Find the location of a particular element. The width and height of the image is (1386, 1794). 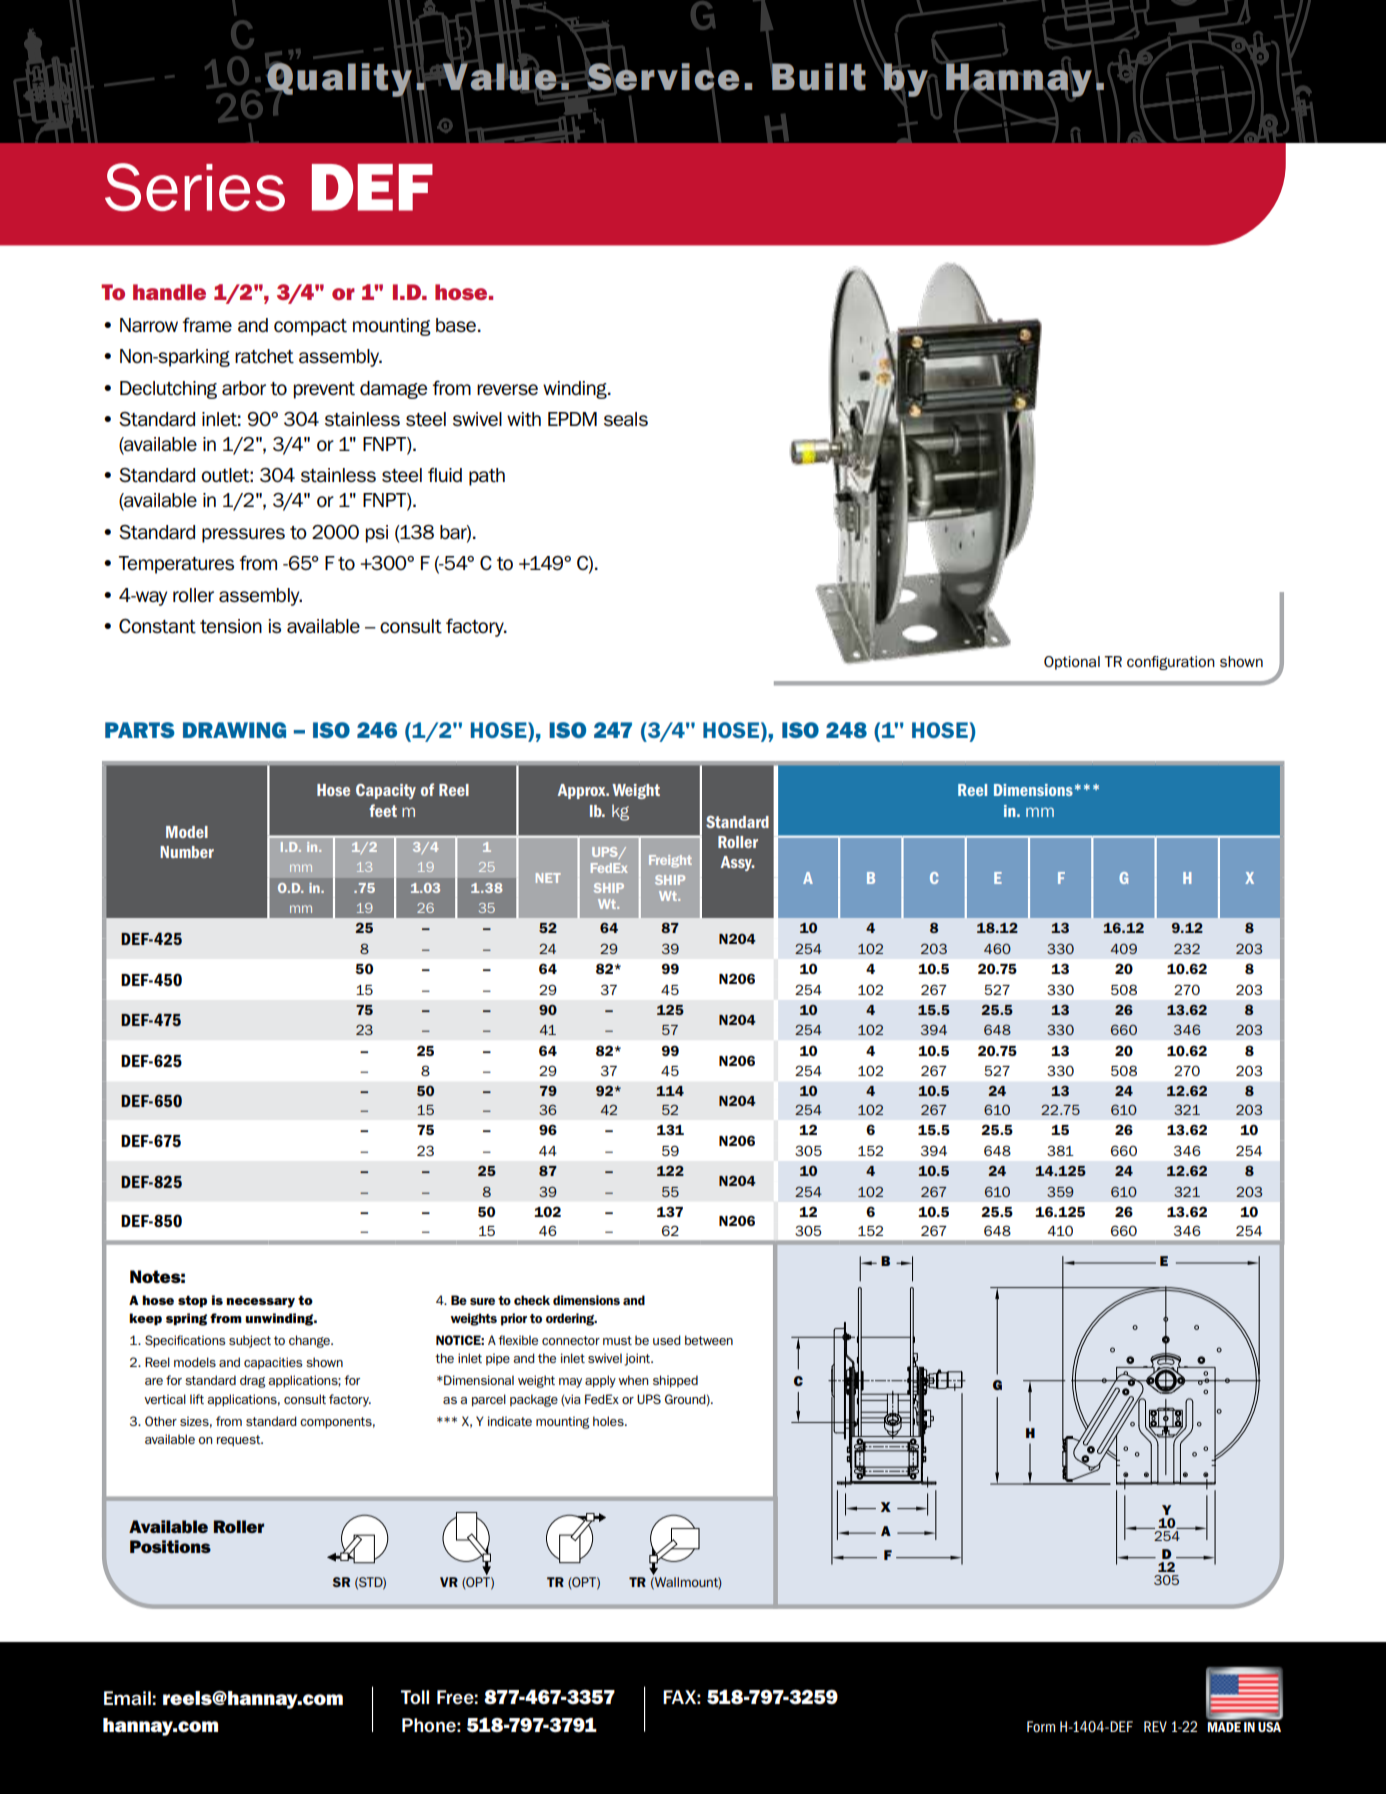

Assy is located at coordinates (737, 863).
